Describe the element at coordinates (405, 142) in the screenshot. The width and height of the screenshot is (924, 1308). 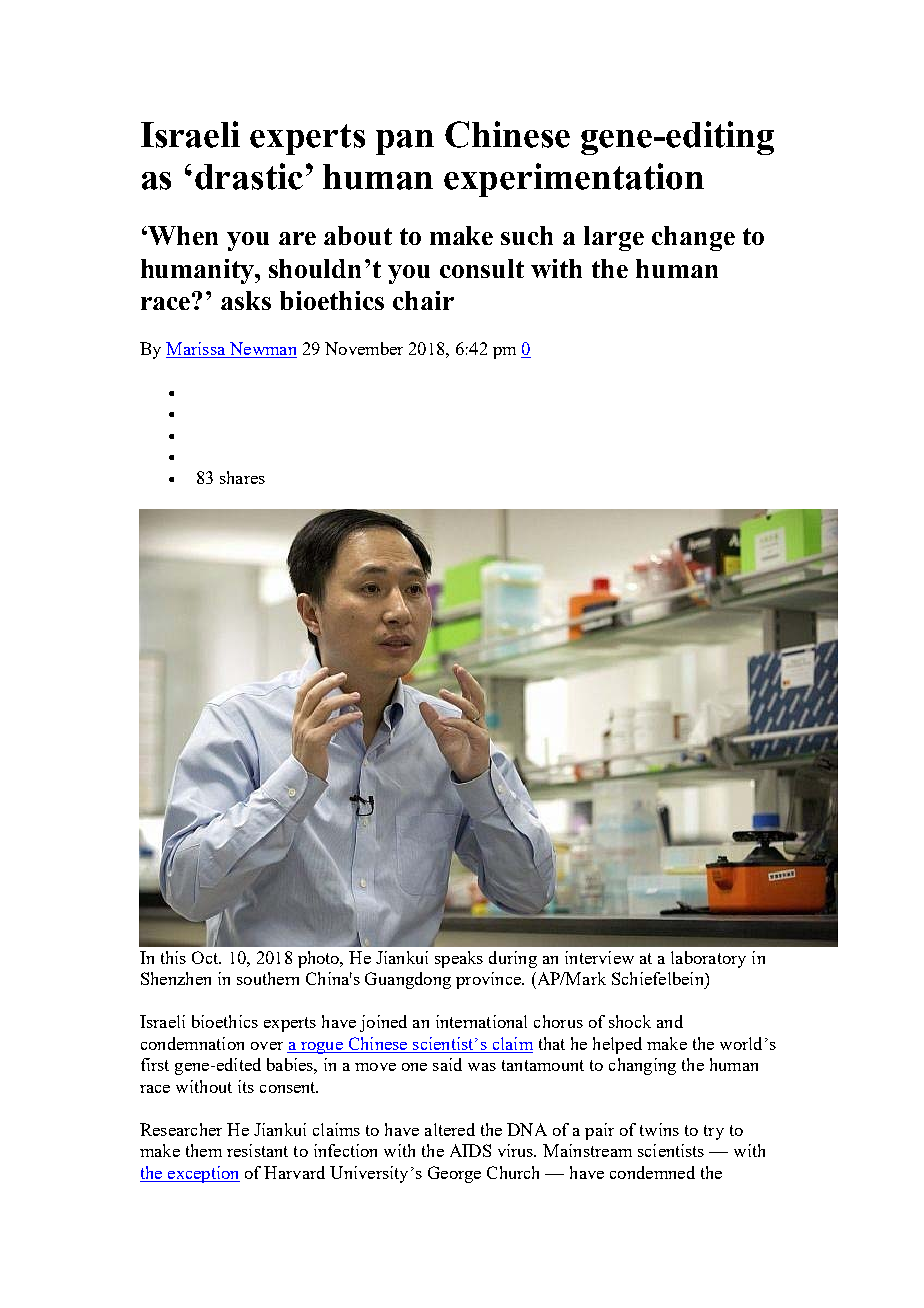
I see `pan` at that location.
